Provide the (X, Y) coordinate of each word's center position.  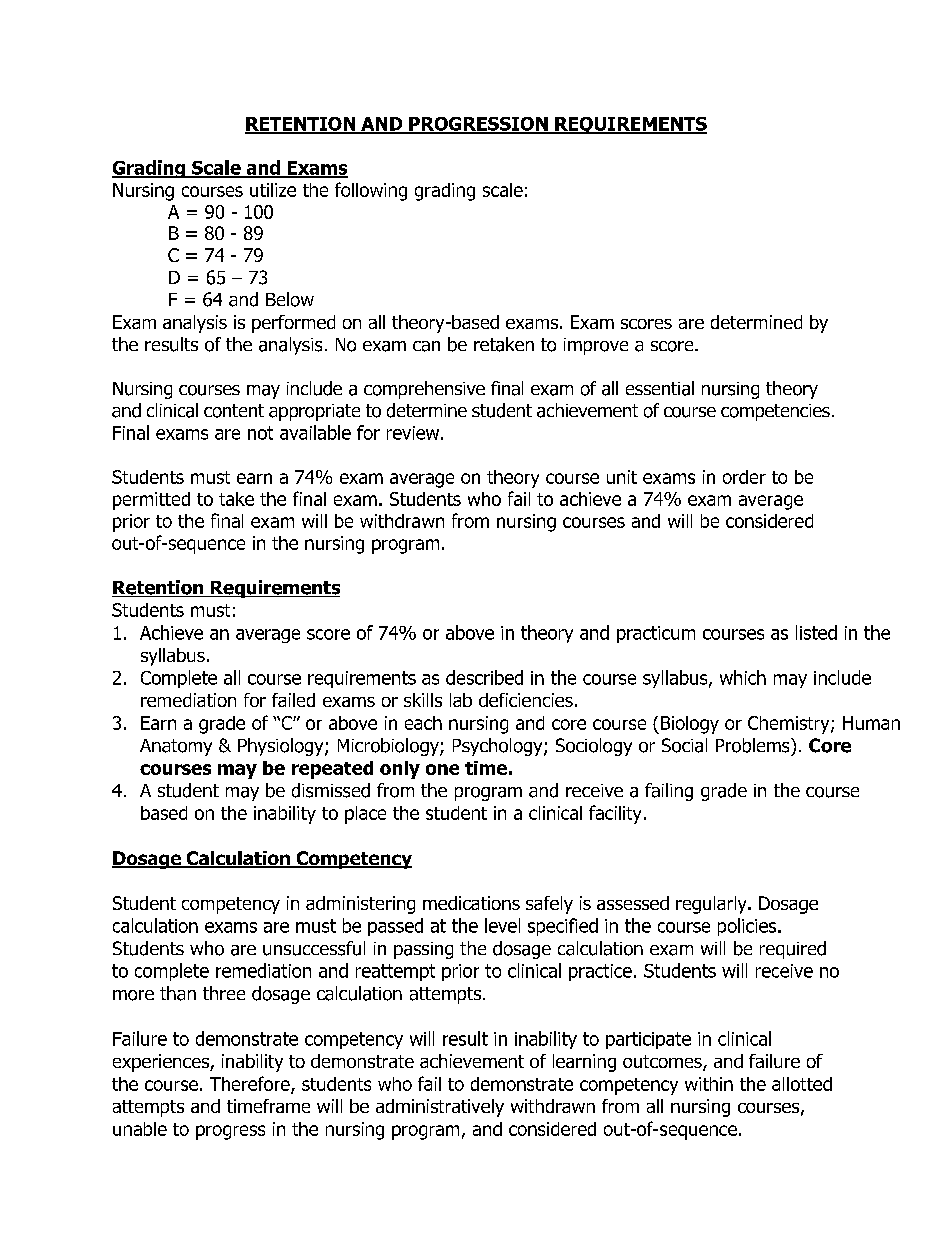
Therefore (251, 1084)
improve (596, 346)
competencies (775, 412)
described (484, 677)
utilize (273, 190)
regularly (712, 905)
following (371, 191)
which (743, 677)
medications (471, 903)
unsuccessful (314, 948)
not (260, 433)
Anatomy (176, 747)
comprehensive (424, 390)
